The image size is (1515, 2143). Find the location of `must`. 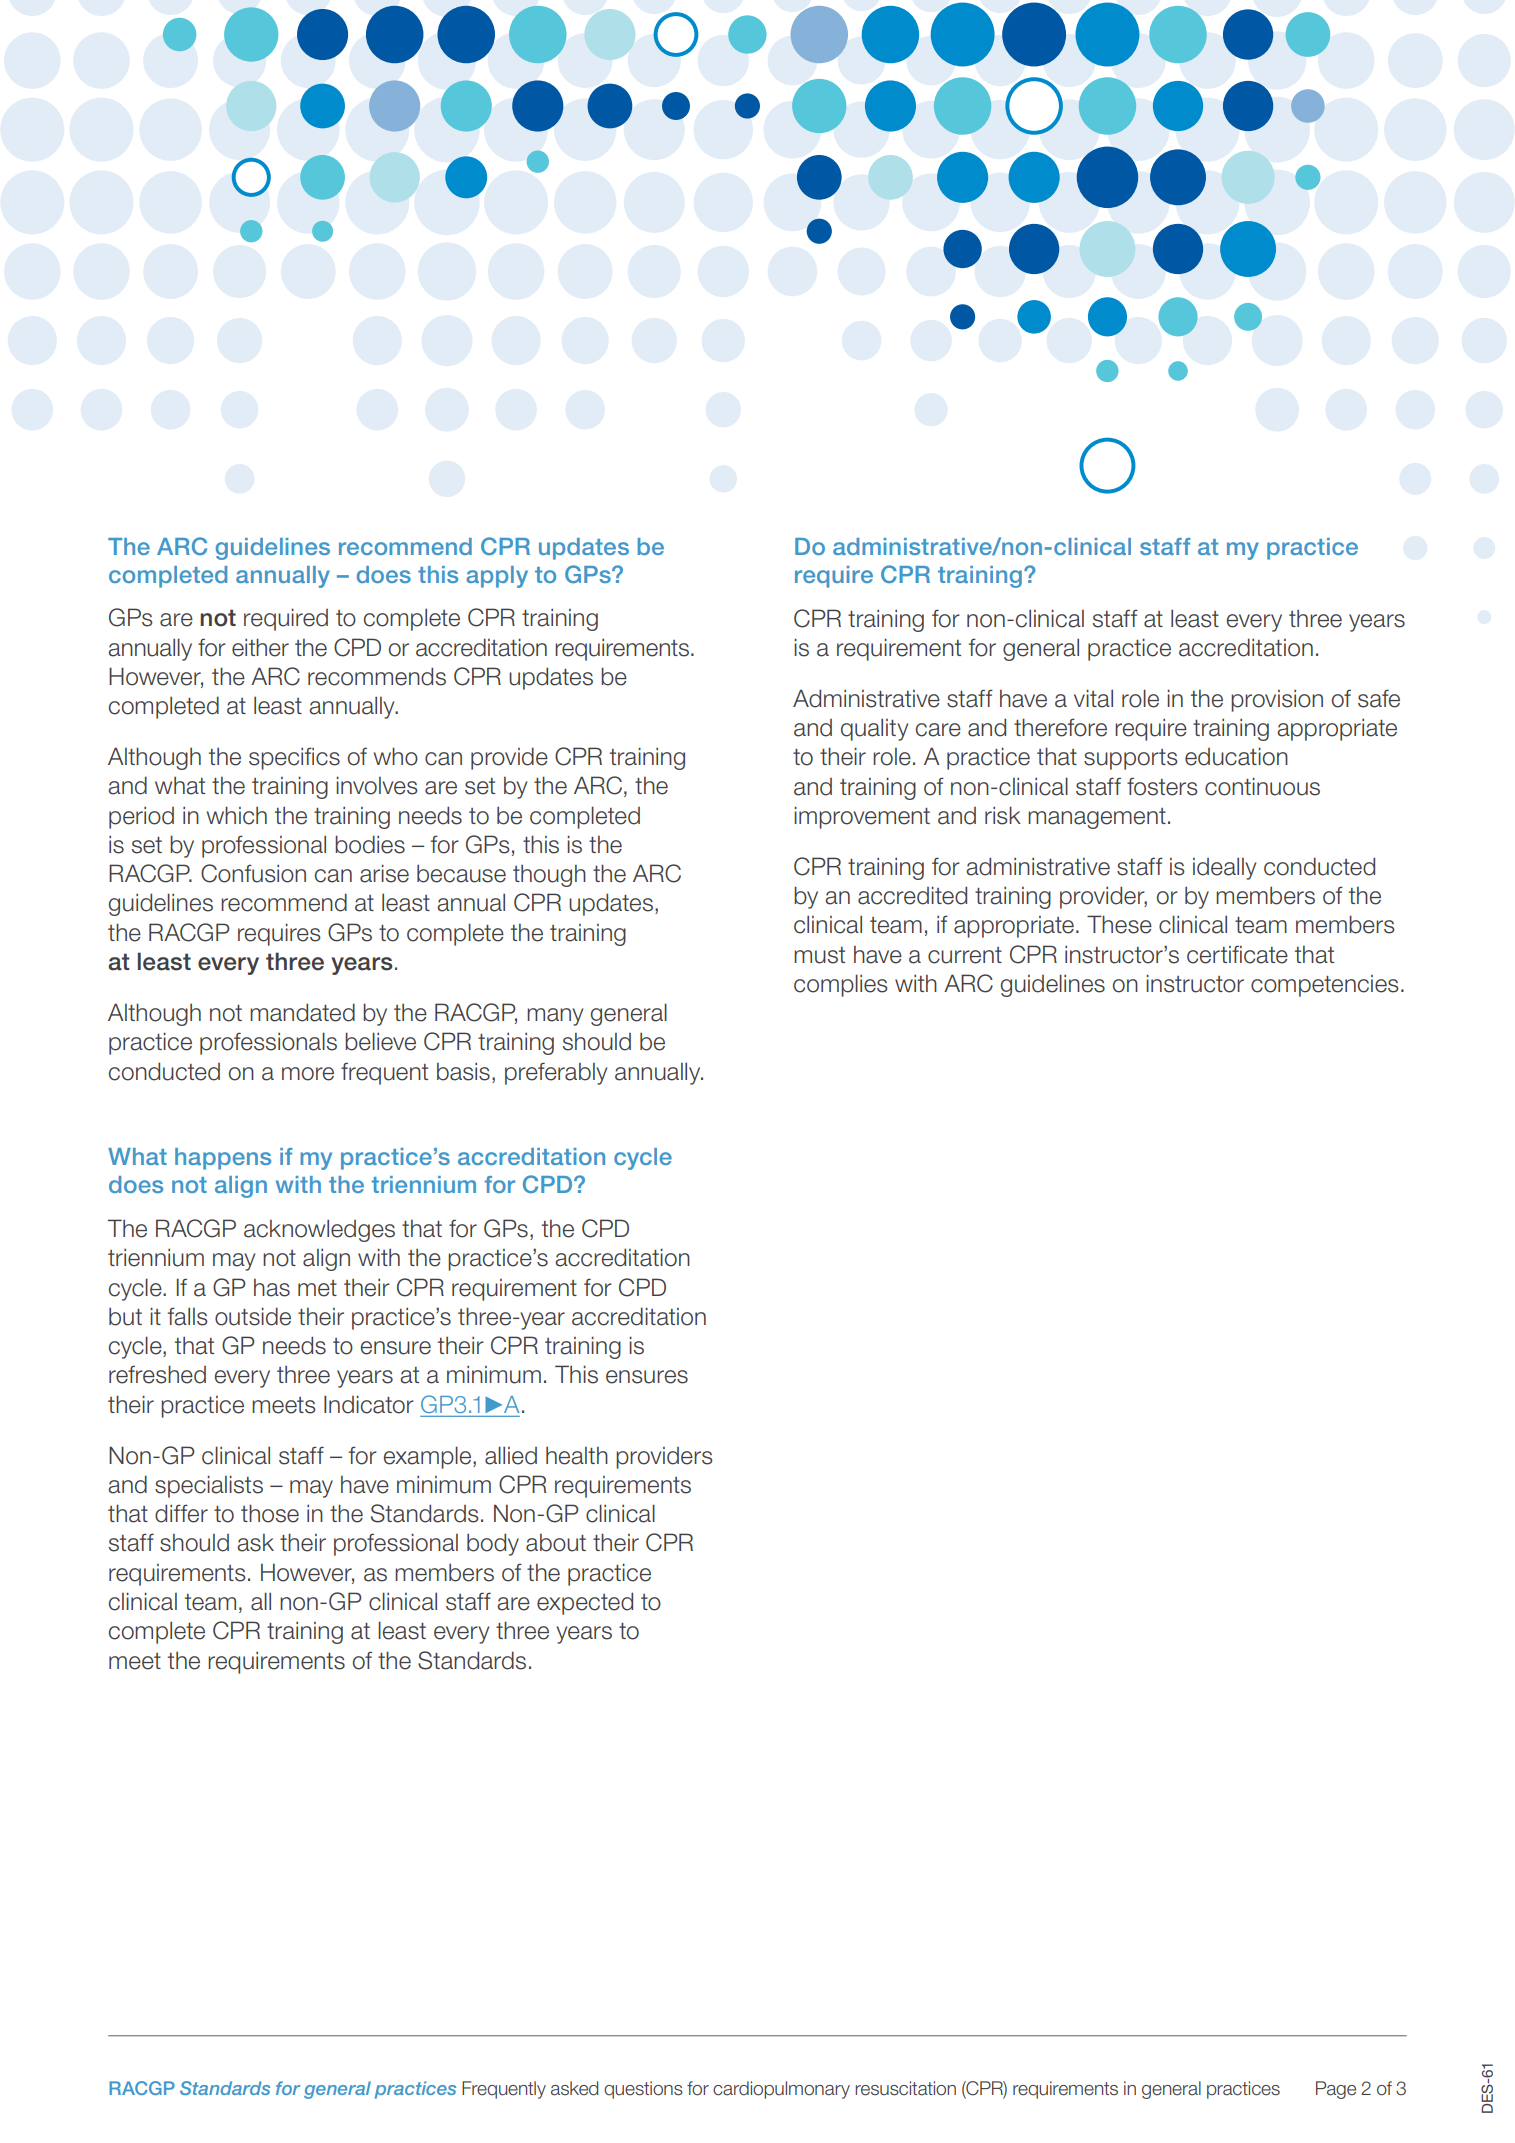

must is located at coordinates (819, 955).
